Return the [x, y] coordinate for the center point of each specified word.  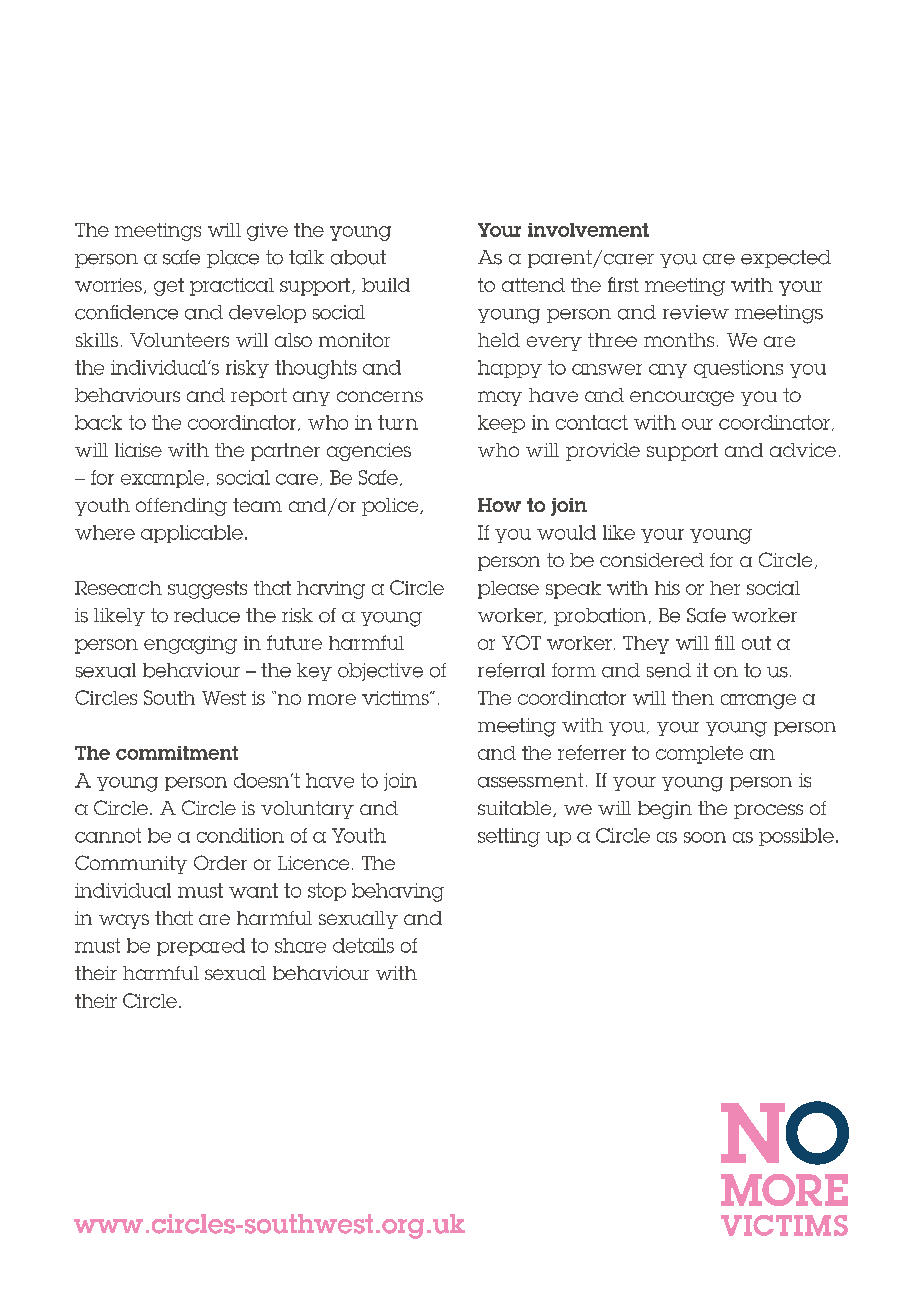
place [233, 259]
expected [786, 259]
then [693, 698]
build [386, 285]
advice [803, 450]
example [162, 479]
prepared [201, 947]
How [499, 505]
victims [396, 698]
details [363, 945]
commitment [177, 753]
